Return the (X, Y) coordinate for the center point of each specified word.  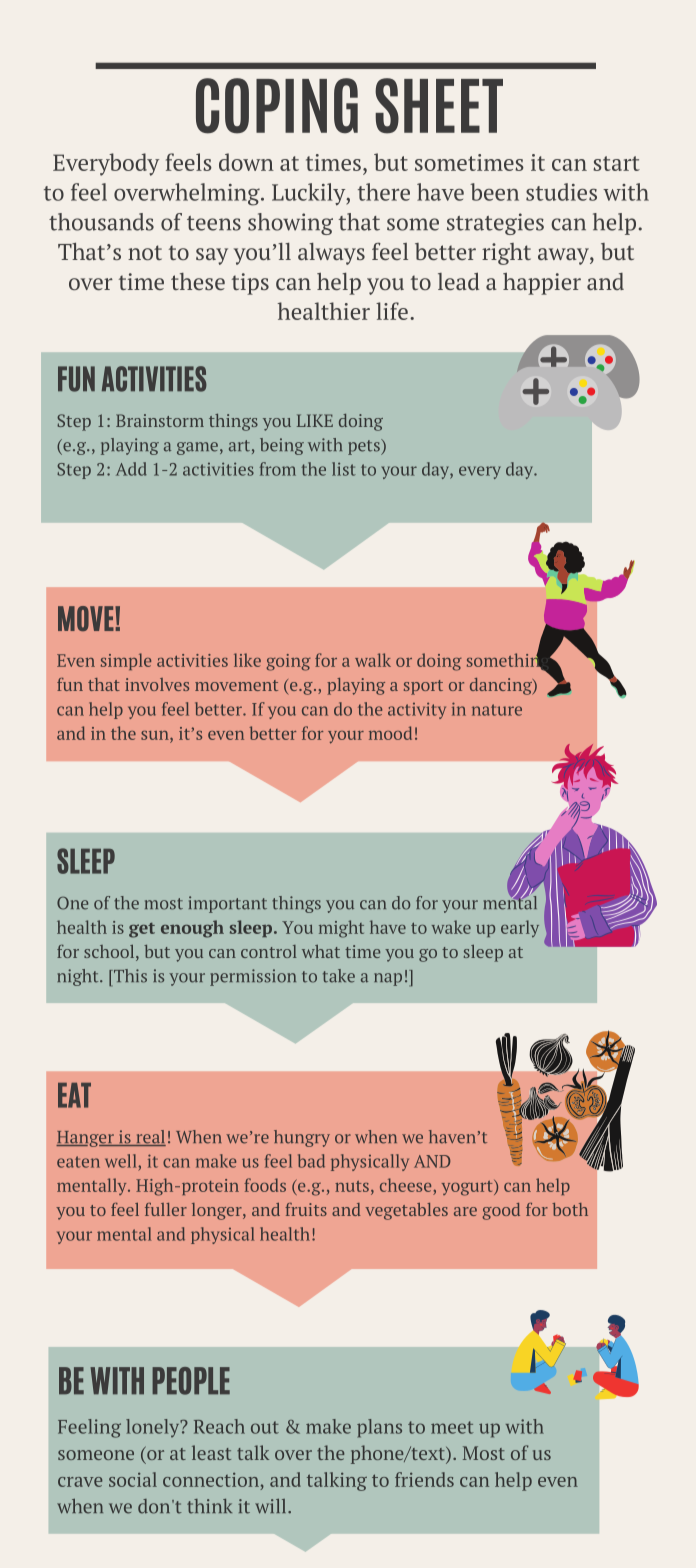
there (384, 192)
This (129, 976)
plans (379, 1428)
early (520, 929)
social (133, 1479)
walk (373, 660)
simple (126, 661)
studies (561, 192)
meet (452, 1427)
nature (497, 710)
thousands (101, 222)
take (339, 976)
